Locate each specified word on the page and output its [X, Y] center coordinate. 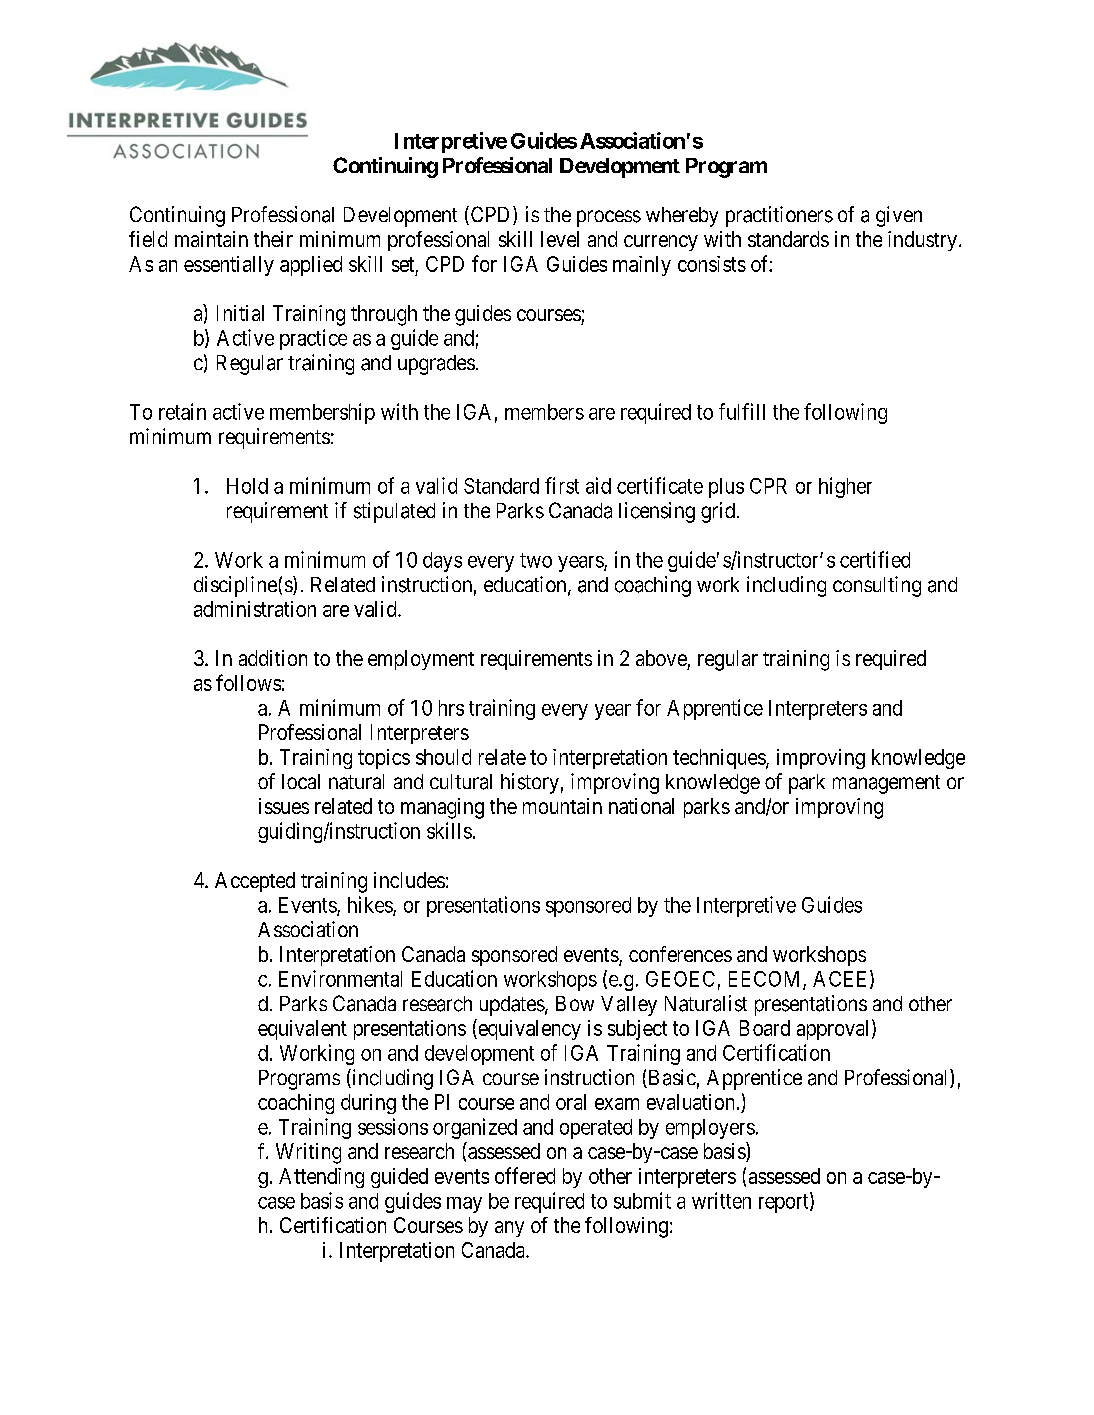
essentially [229, 266]
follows [248, 682]
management [886, 784]
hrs [451, 708]
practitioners [779, 216]
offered [525, 1175]
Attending [321, 1178]
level [560, 239]
